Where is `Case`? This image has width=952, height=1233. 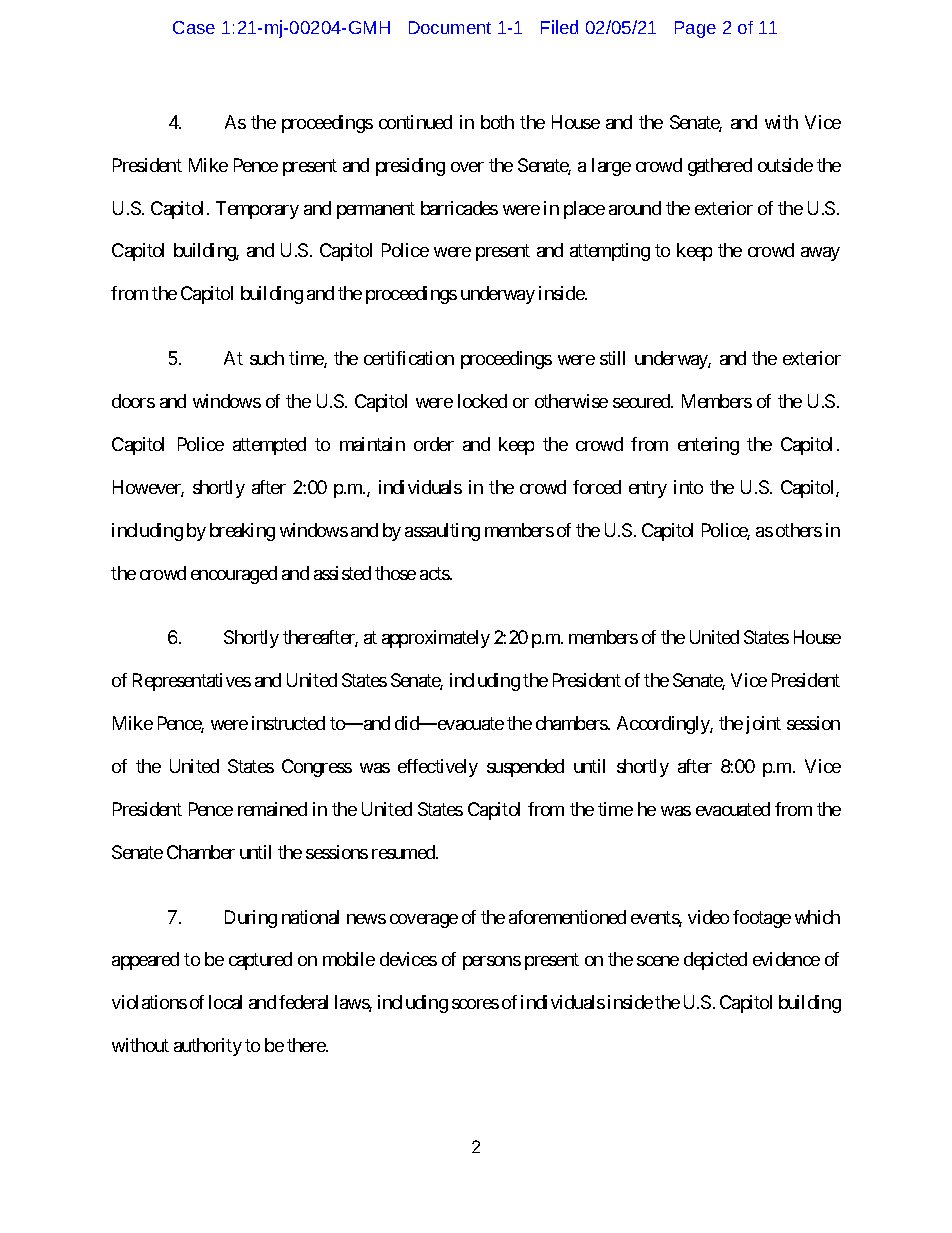
Case is located at coordinates (194, 27).
